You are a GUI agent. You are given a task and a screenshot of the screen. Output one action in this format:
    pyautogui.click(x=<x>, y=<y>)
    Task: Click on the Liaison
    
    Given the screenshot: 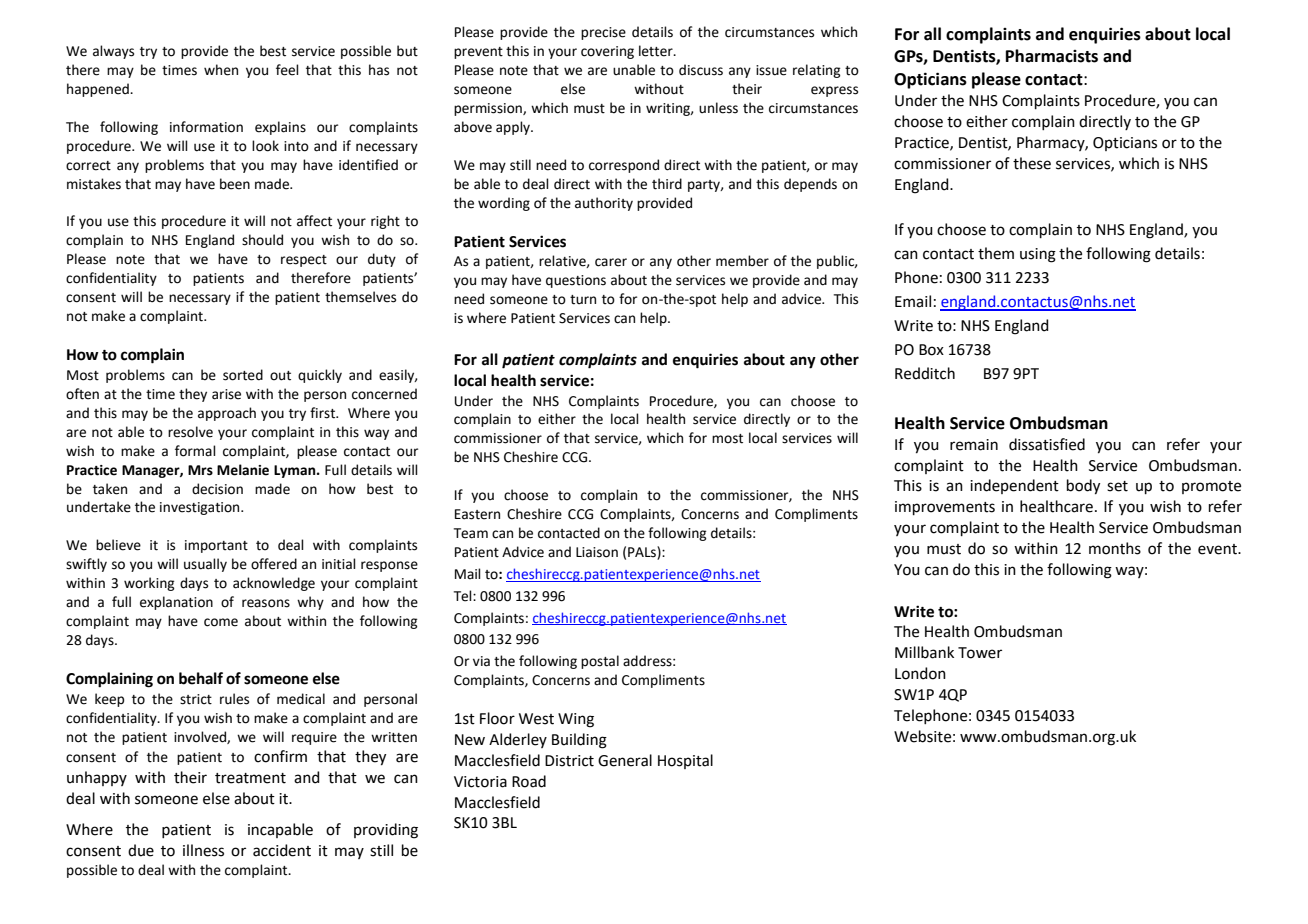 What is the action you would take?
    pyautogui.click(x=597, y=552)
